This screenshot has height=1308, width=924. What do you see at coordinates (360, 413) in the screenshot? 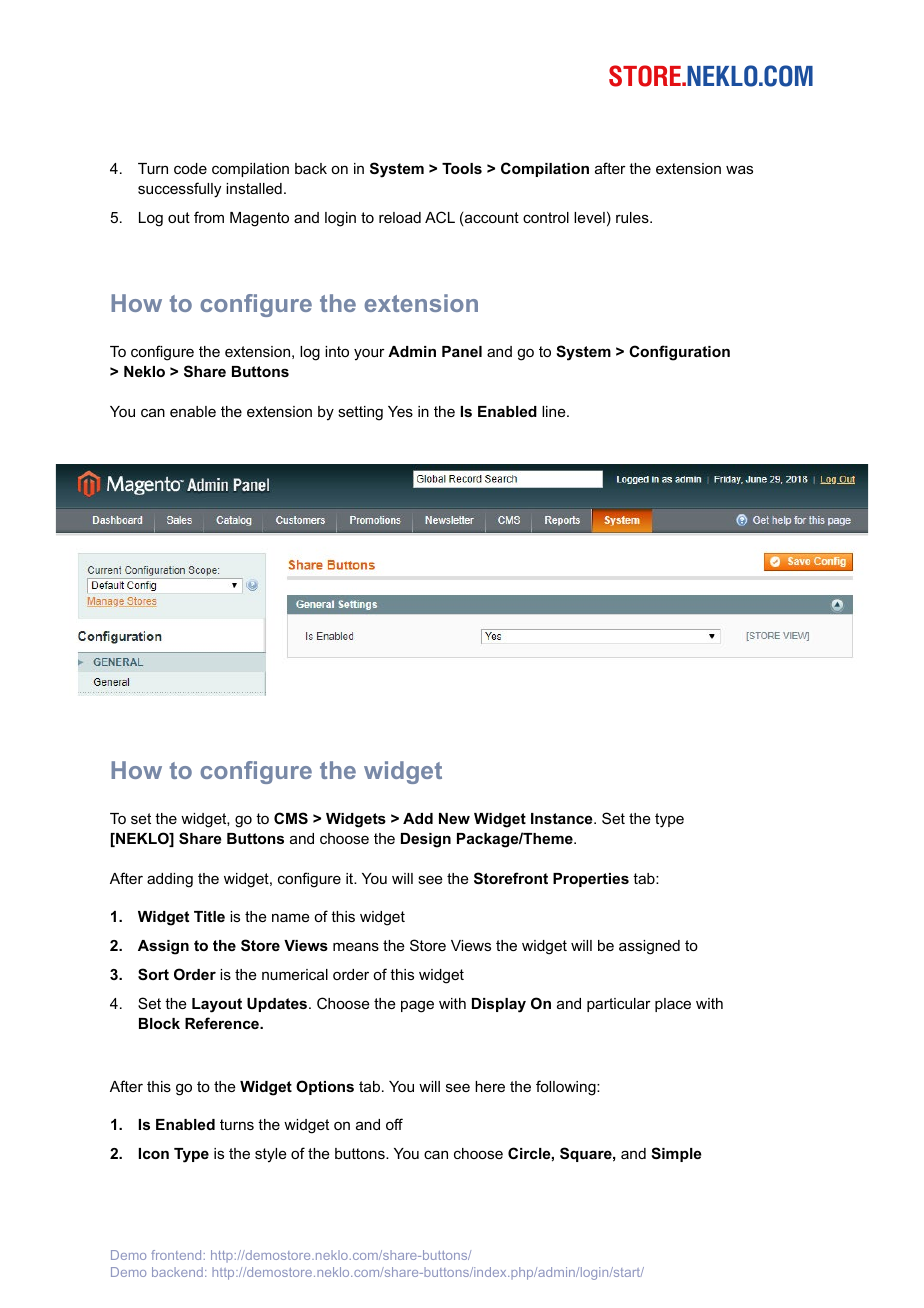
I see `setting` at bounding box center [360, 413].
